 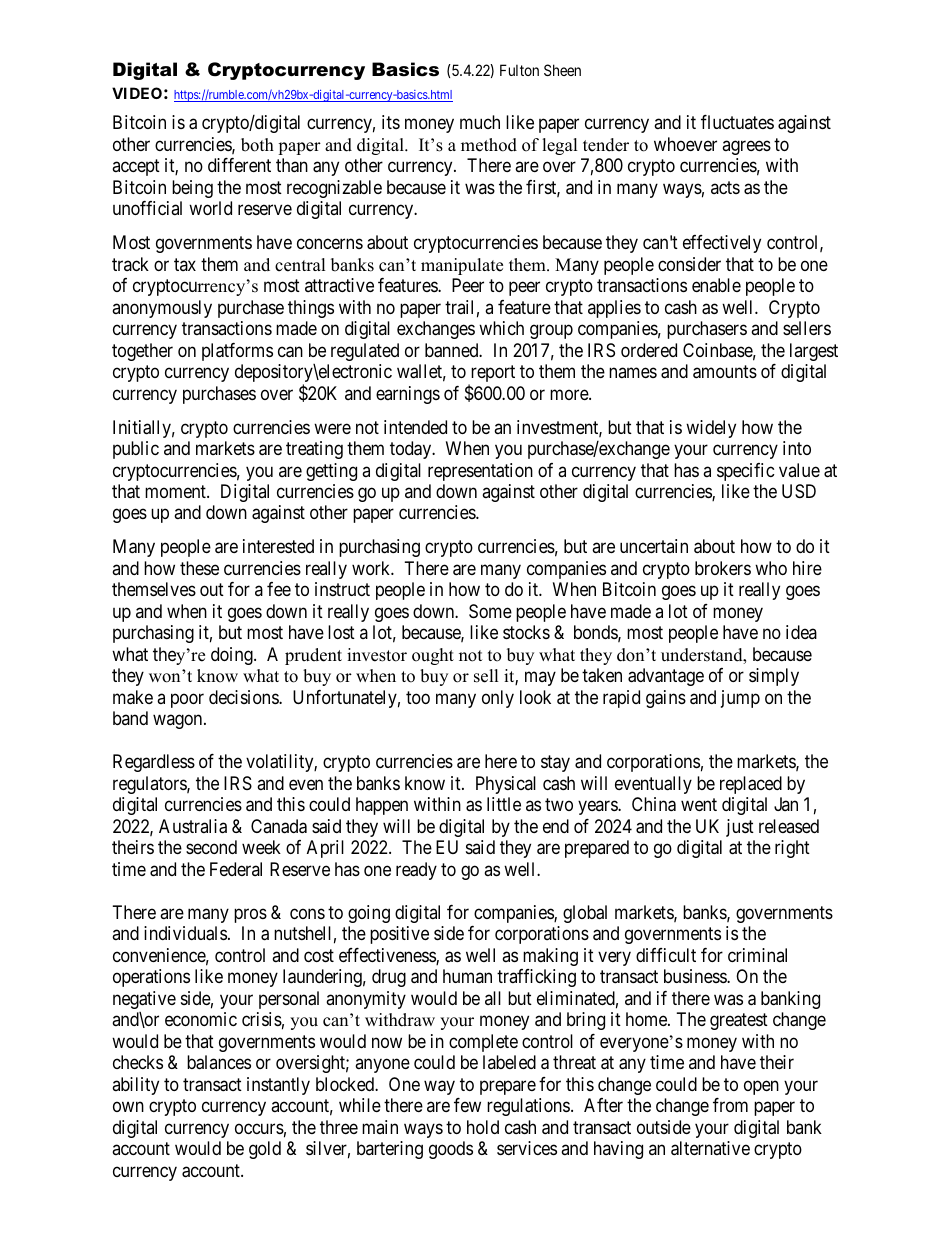 What do you see at coordinates (483, 1127) in the page?
I see `hold` at bounding box center [483, 1127].
